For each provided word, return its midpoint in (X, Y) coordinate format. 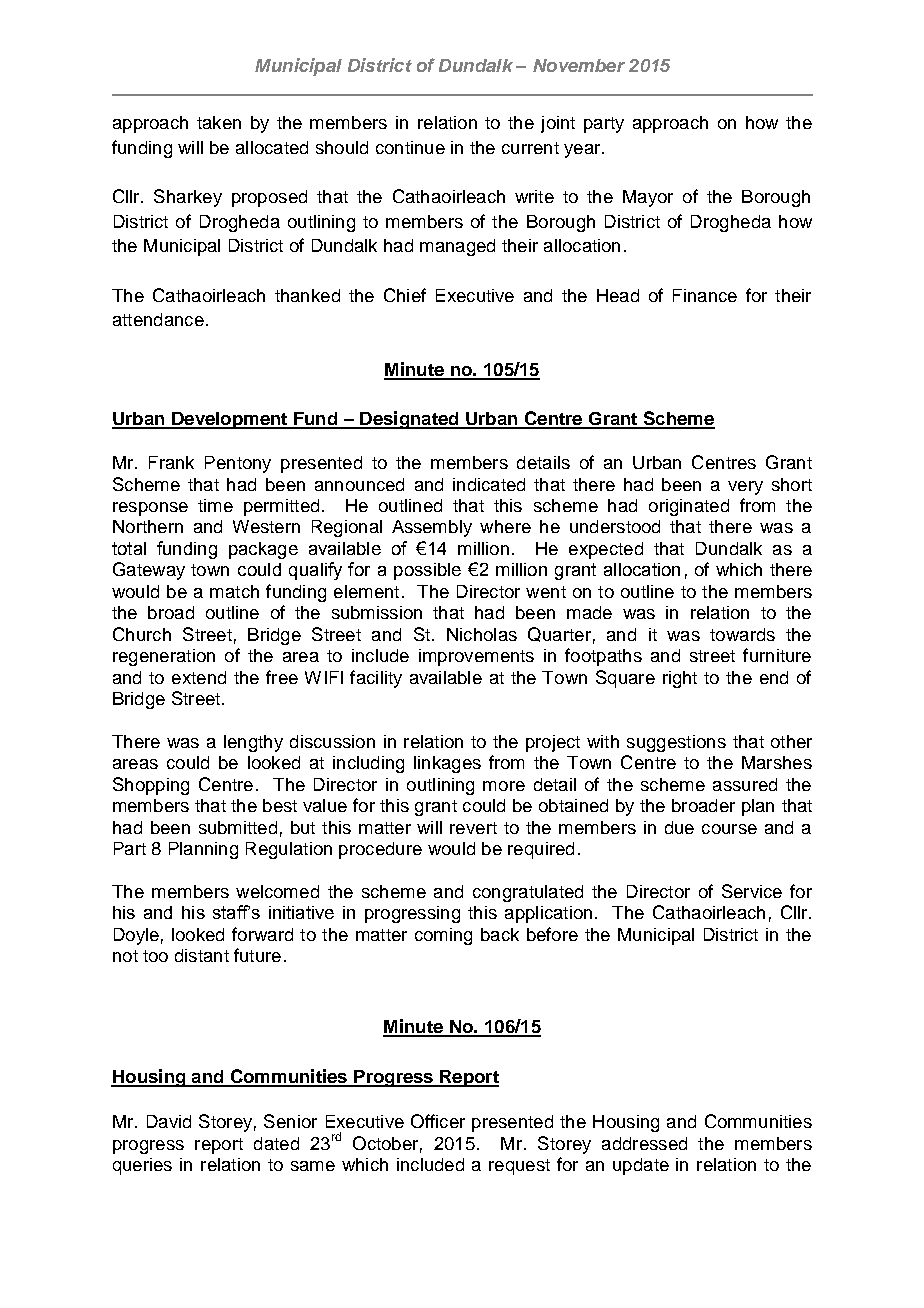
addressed (644, 1143)
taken (219, 122)
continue (410, 147)
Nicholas (482, 634)
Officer (438, 1121)
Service (752, 891)
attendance (158, 319)
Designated (409, 420)
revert (473, 828)
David (169, 1121)
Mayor (648, 198)
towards (742, 634)
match (234, 591)
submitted (238, 827)
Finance (705, 295)
